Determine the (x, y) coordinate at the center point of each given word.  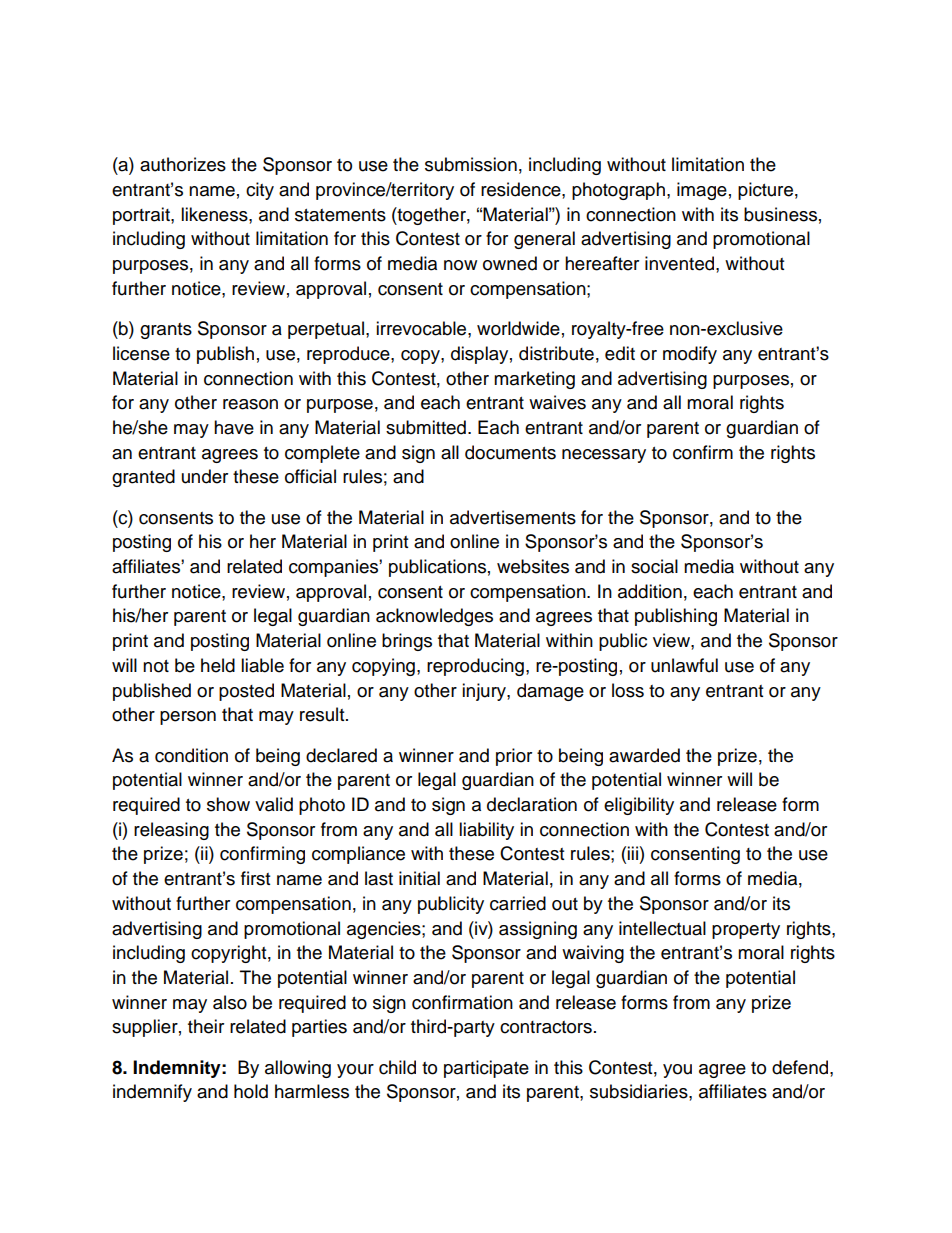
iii (632, 853)
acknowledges (434, 617)
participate (486, 1069)
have (234, 427)
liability (486, 831)
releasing (171, 831)
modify (690, 355)
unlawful (684, 665)
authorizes (183, 164)
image (702, 191)
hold (251, 1091)
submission (471, 164)
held (218, 665)
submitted (426, 427)
